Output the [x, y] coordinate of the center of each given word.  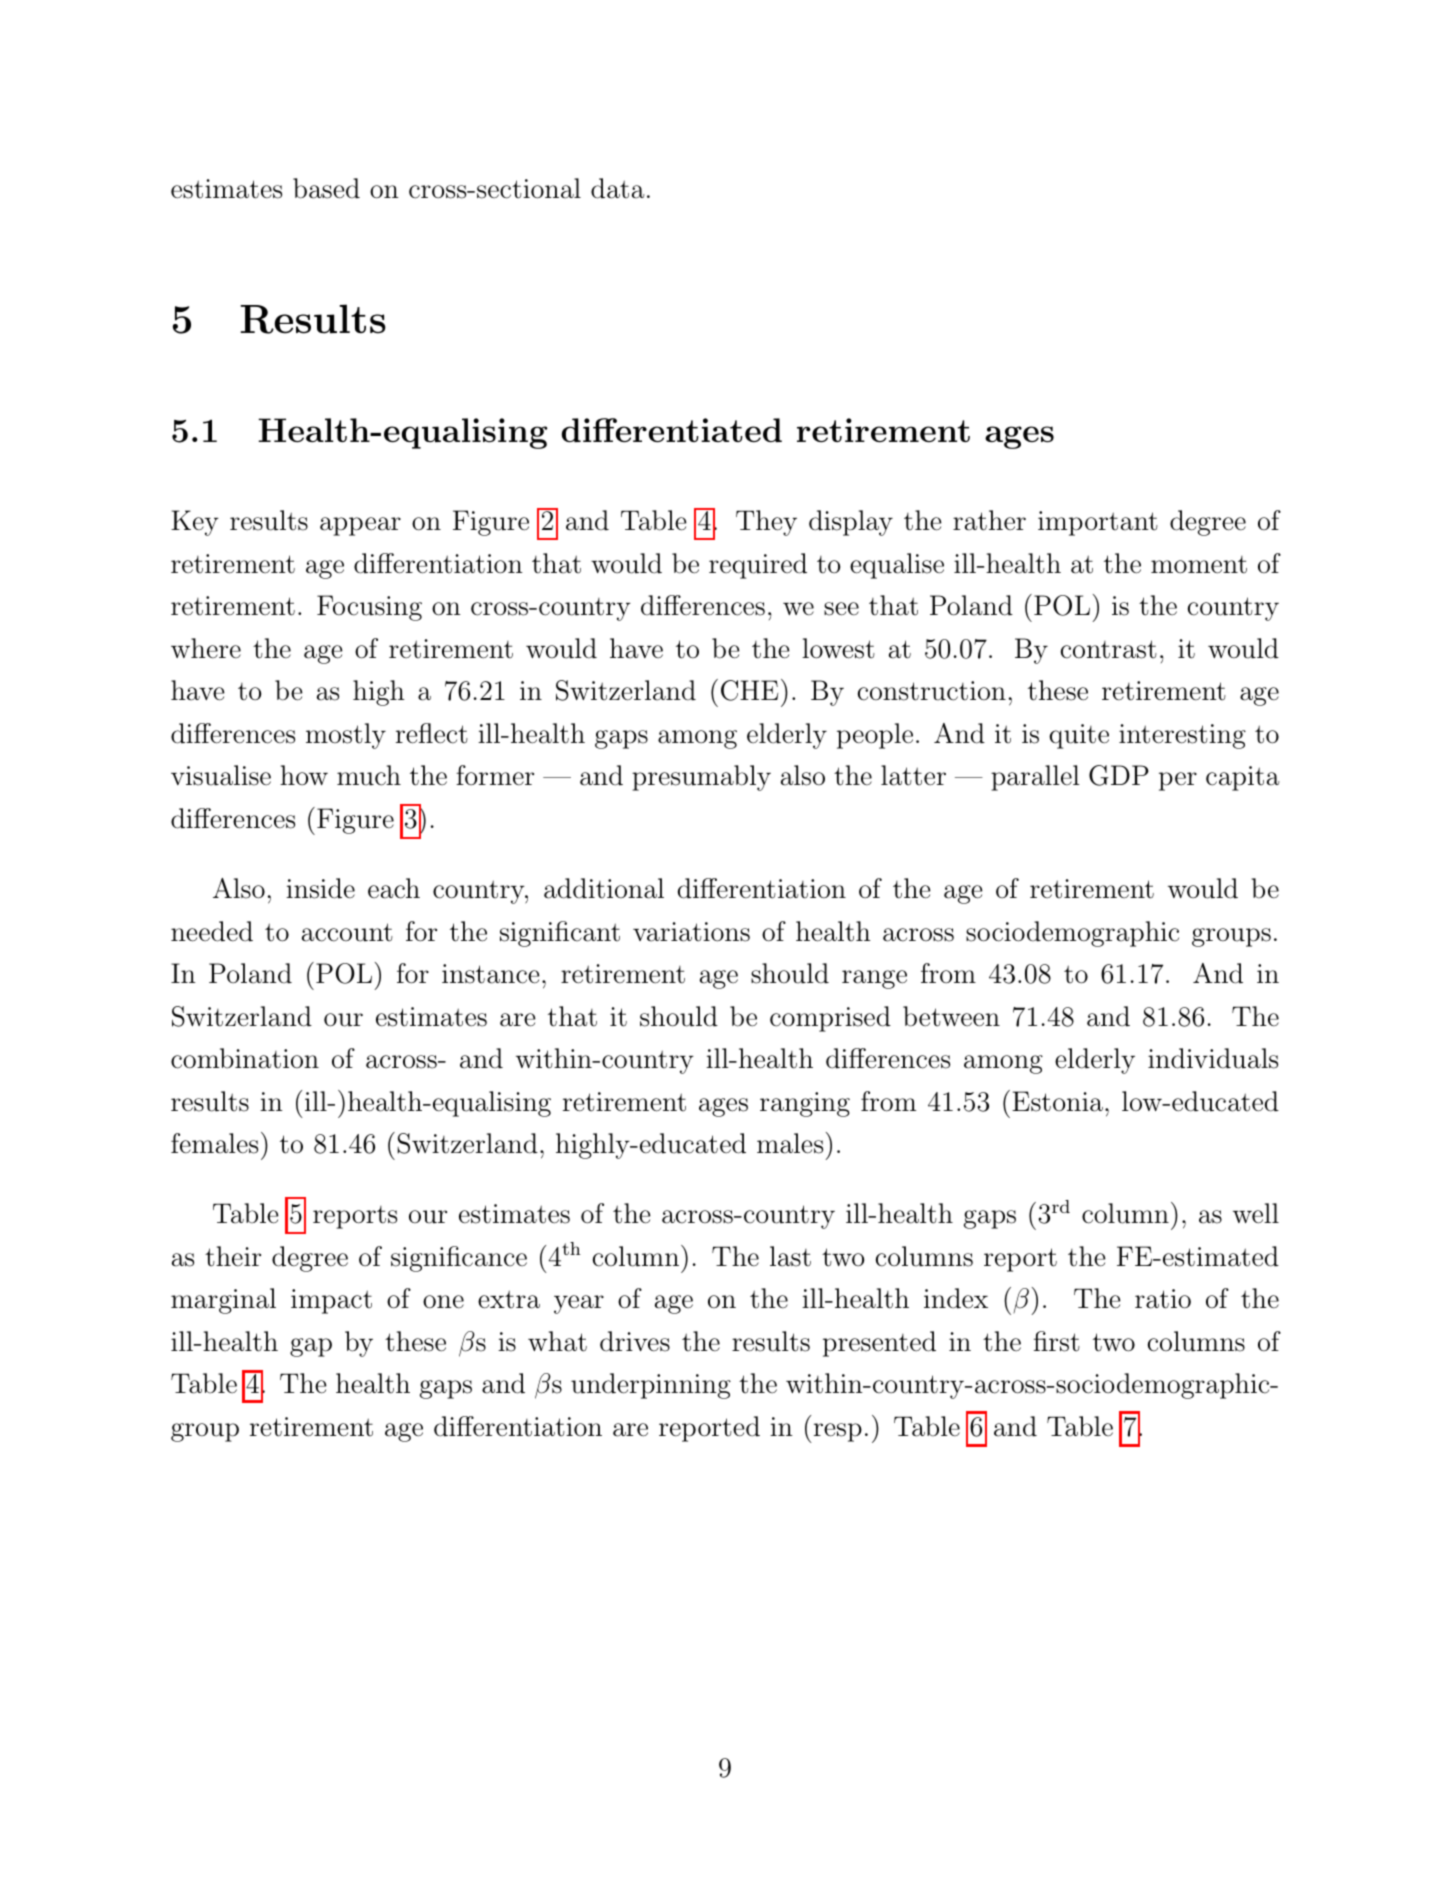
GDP [1119, 775]
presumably [701, 778]
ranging [805, 1104]
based [326, 188]
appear [360, 526]
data [618, 188]
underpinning [651, 1386]
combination [245, 1058]
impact [331, 1301]
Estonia [1057, 1101]
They [766, 523]
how [304, 775]
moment [1199, 565]
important [1098, 523]
